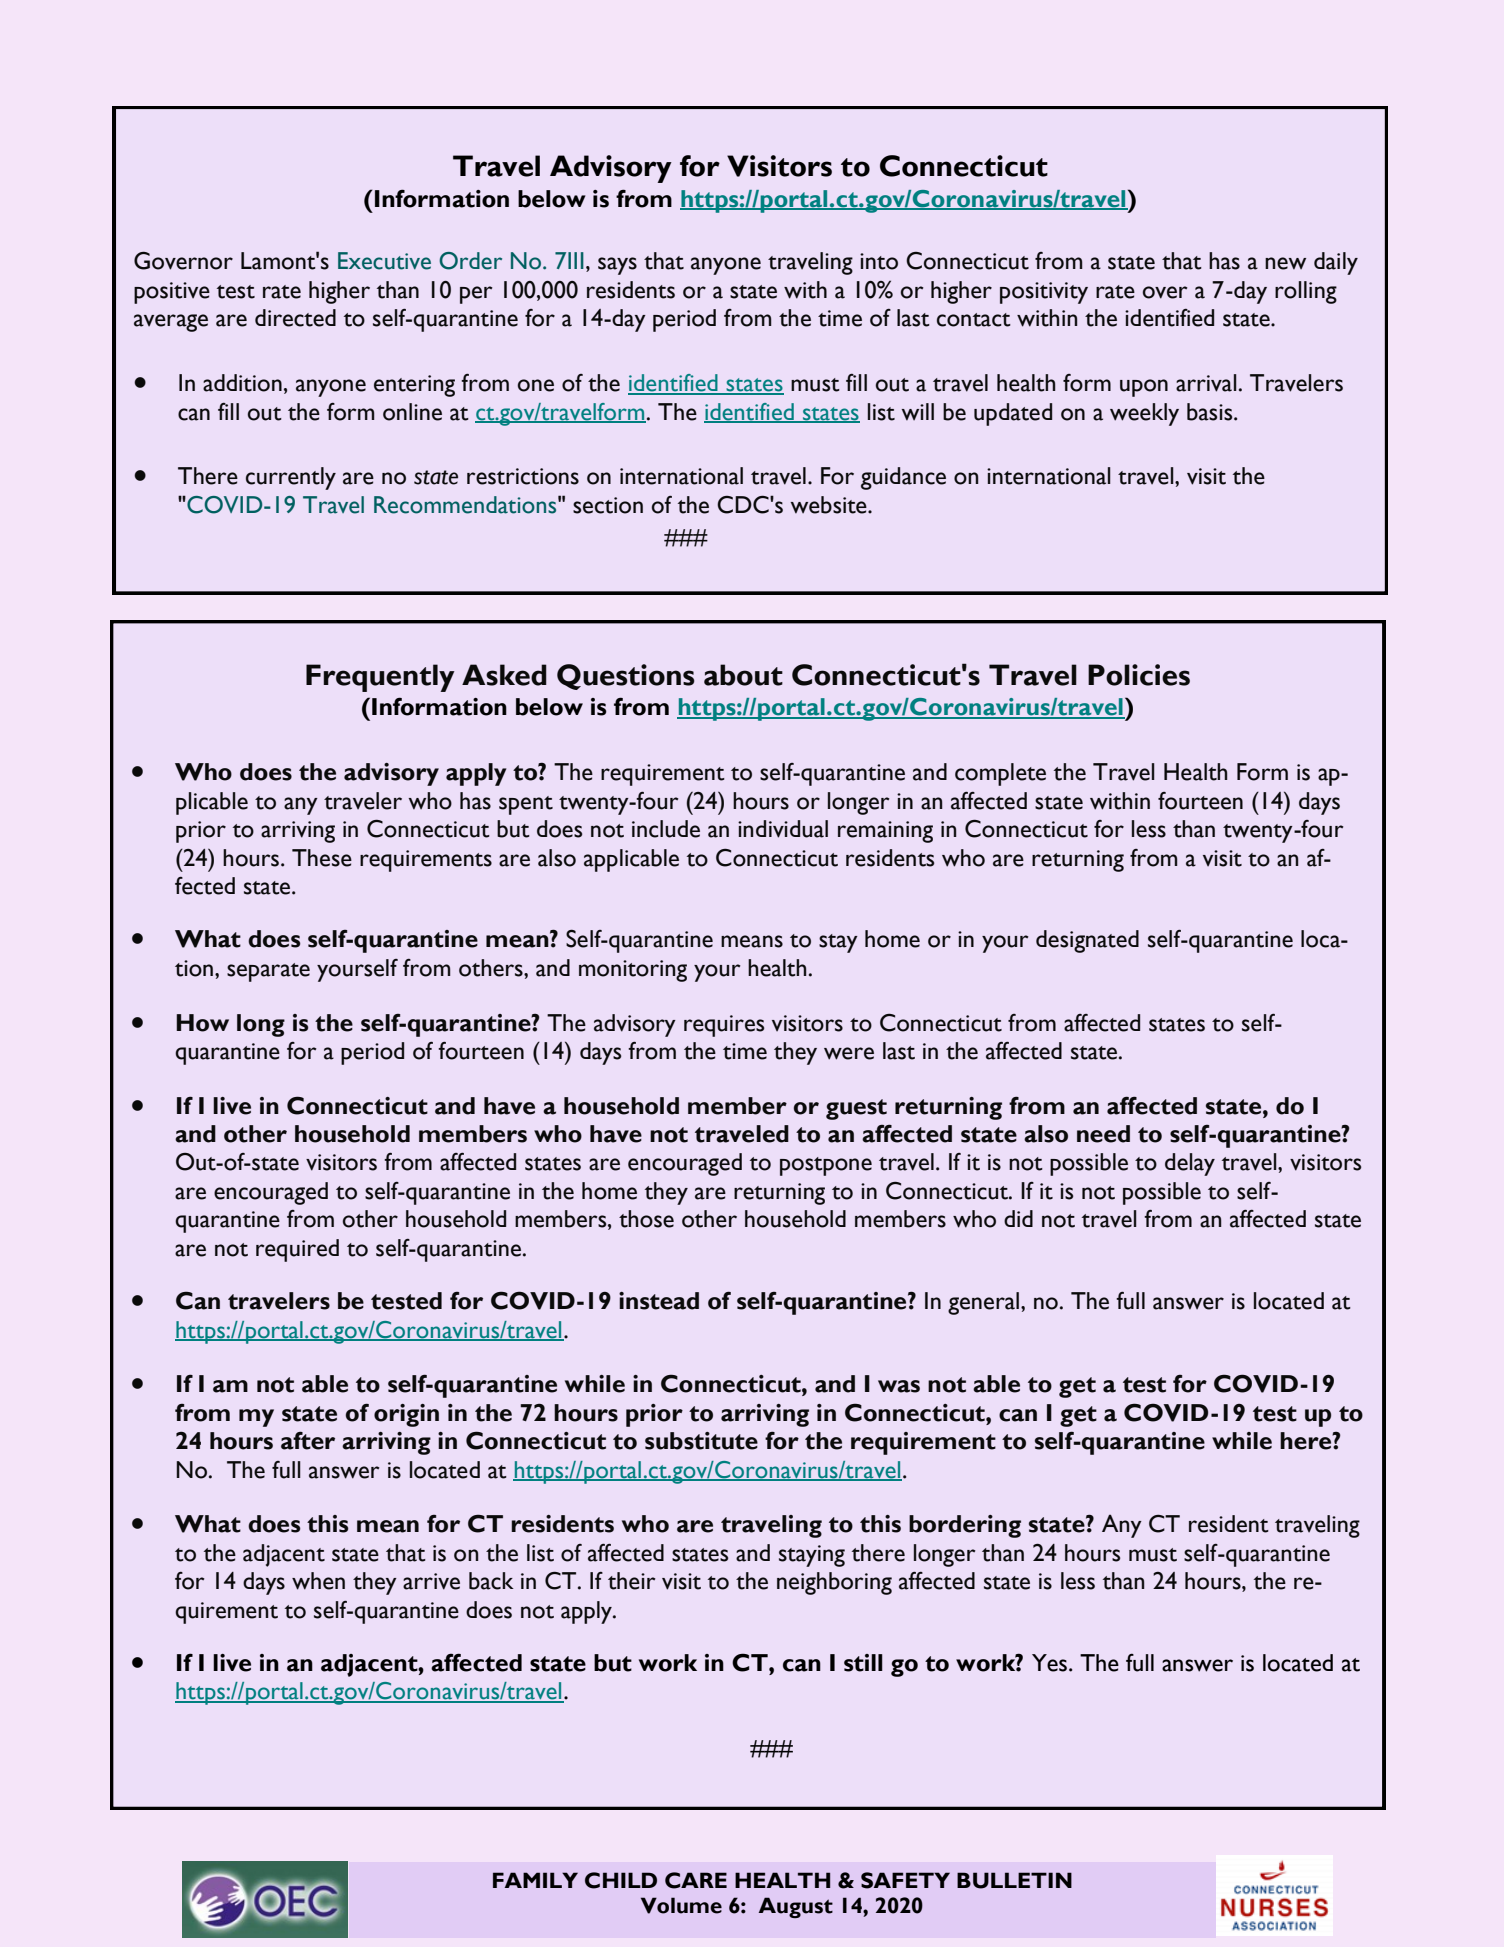  Describe the element at coordinates (659, 1301) in the screenshot. I see `instead` at that location.
